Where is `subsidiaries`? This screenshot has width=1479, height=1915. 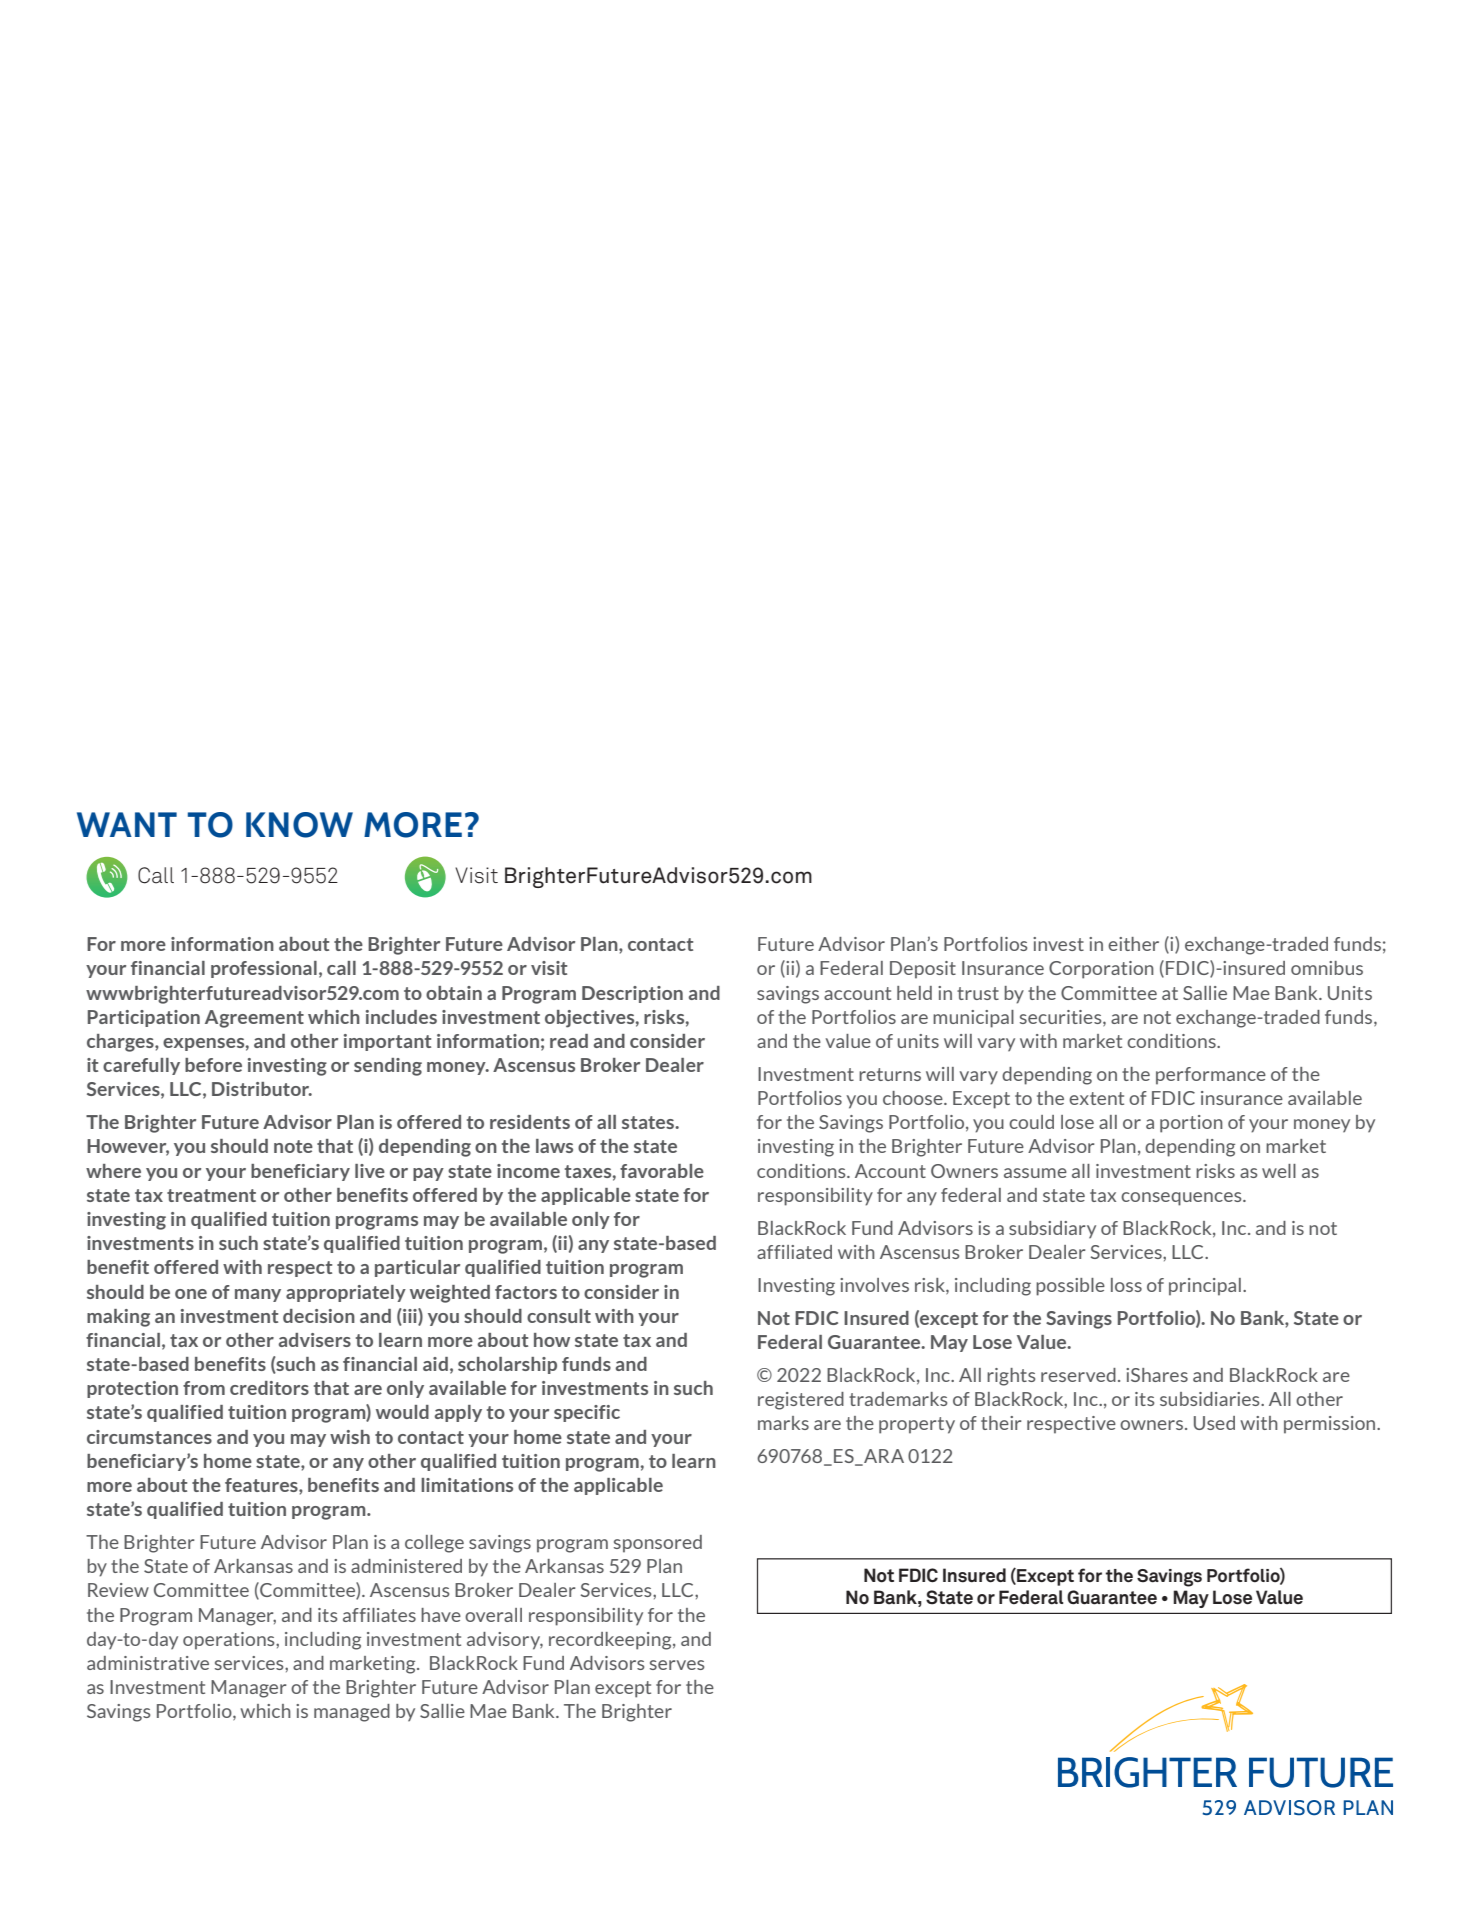
subsidiaries is located at coordinates (1211, 1399).
